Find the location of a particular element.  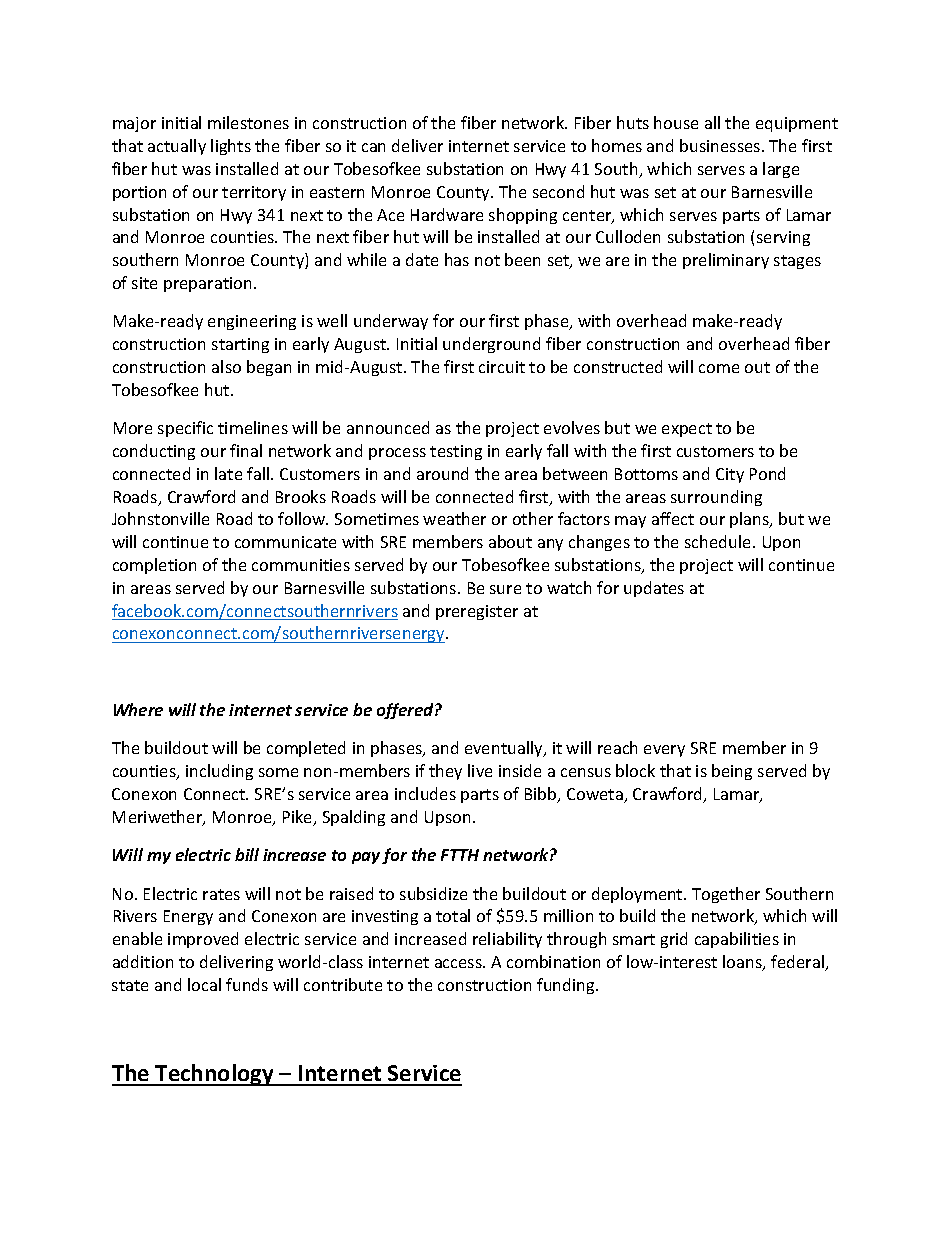

Technology is located at coordinates (214, 1075).
